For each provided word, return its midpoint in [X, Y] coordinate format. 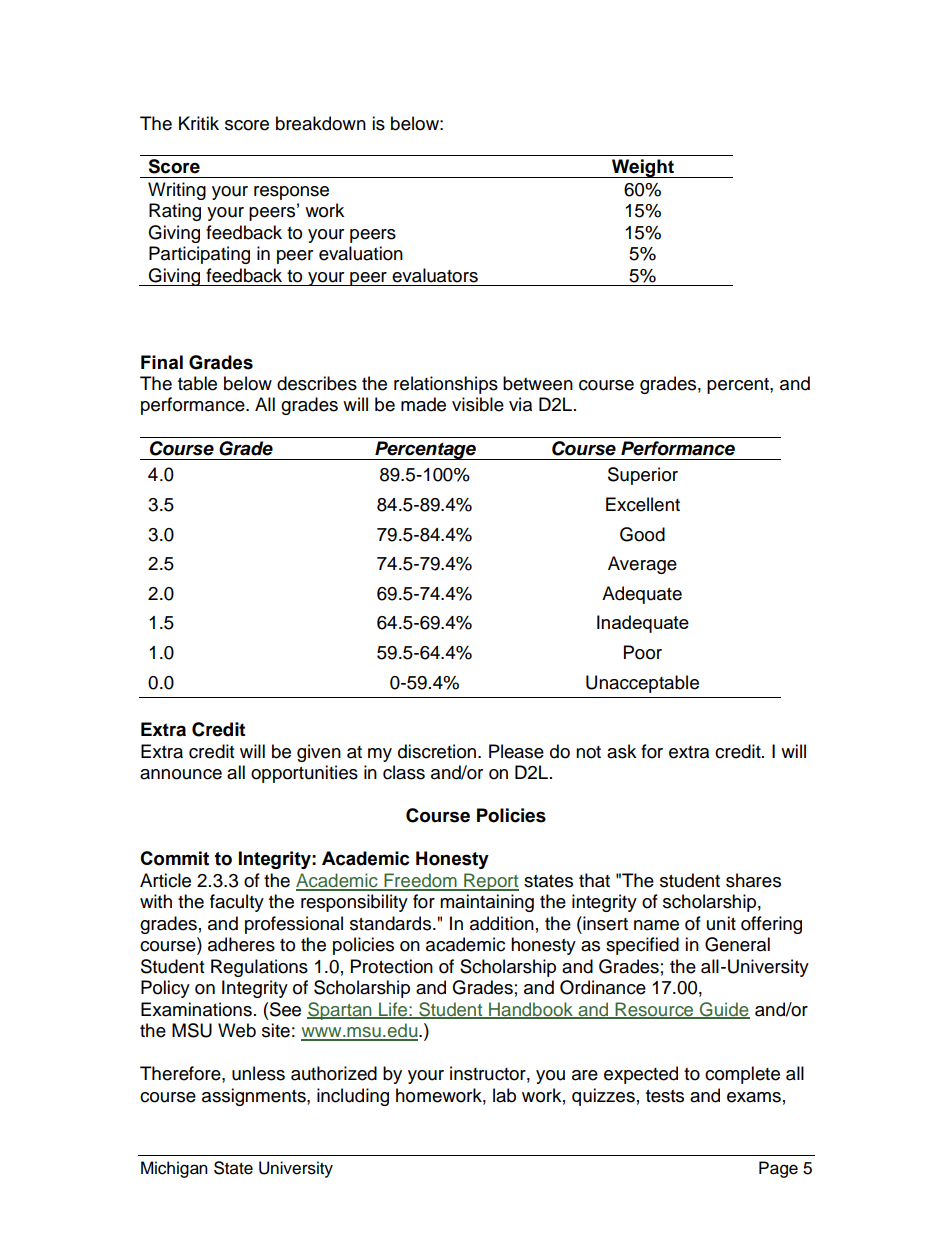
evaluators [435, 275]
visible [478, 404]
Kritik [199, 123]
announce [181, 774]
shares [753, 880]
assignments [255, 1097]
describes [317, 383]
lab [504, 1095]
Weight [643, 168]
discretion [437, 751]
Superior [643, 476]
